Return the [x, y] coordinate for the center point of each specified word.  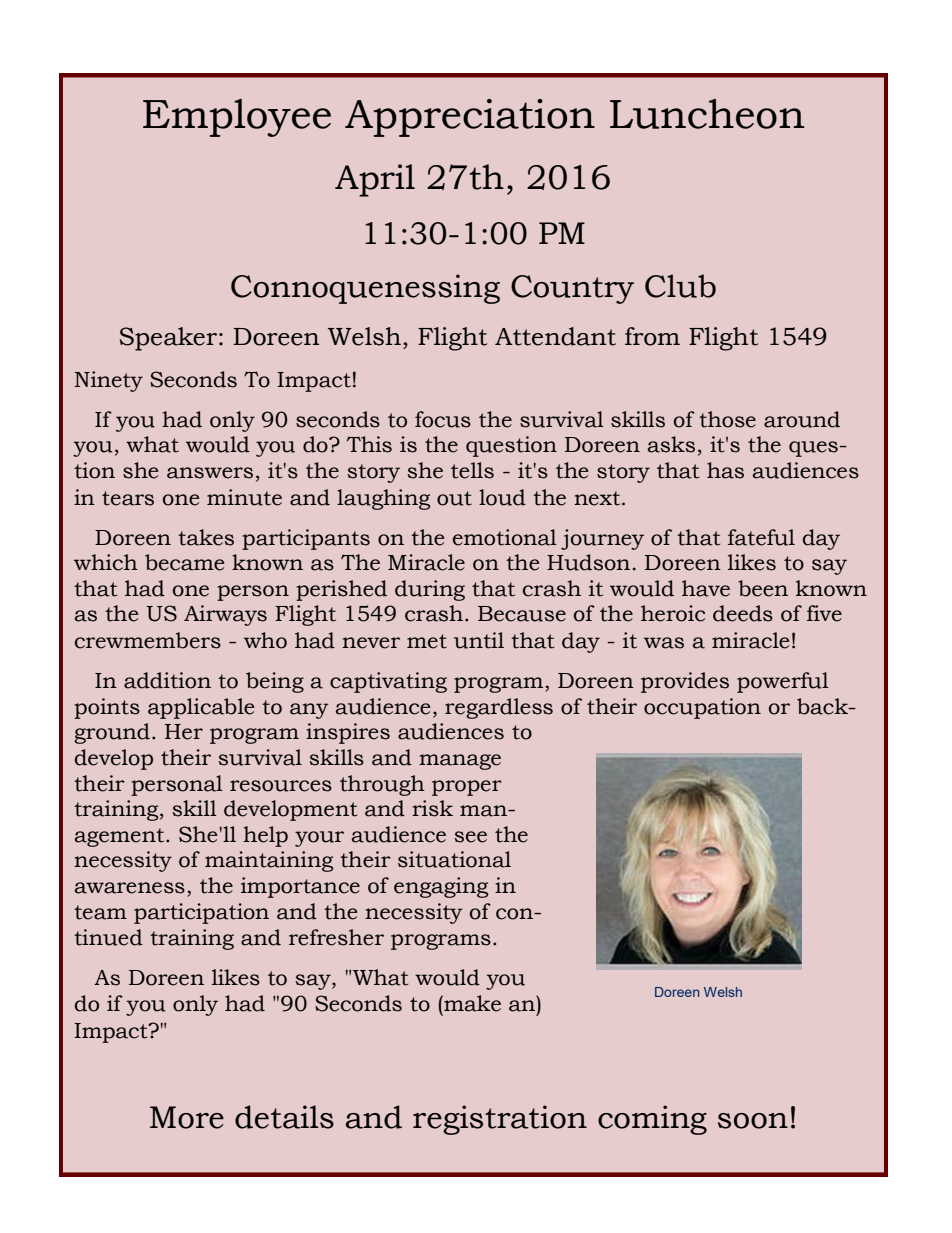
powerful [783, 682]
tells [472, 470]
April [375, 180]
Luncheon [707, 114]
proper [467, 788]
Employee [237, 118]
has [725, 470]
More [187, 1117]
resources [281, 786]
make [471, 1003]
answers [210, 473]
